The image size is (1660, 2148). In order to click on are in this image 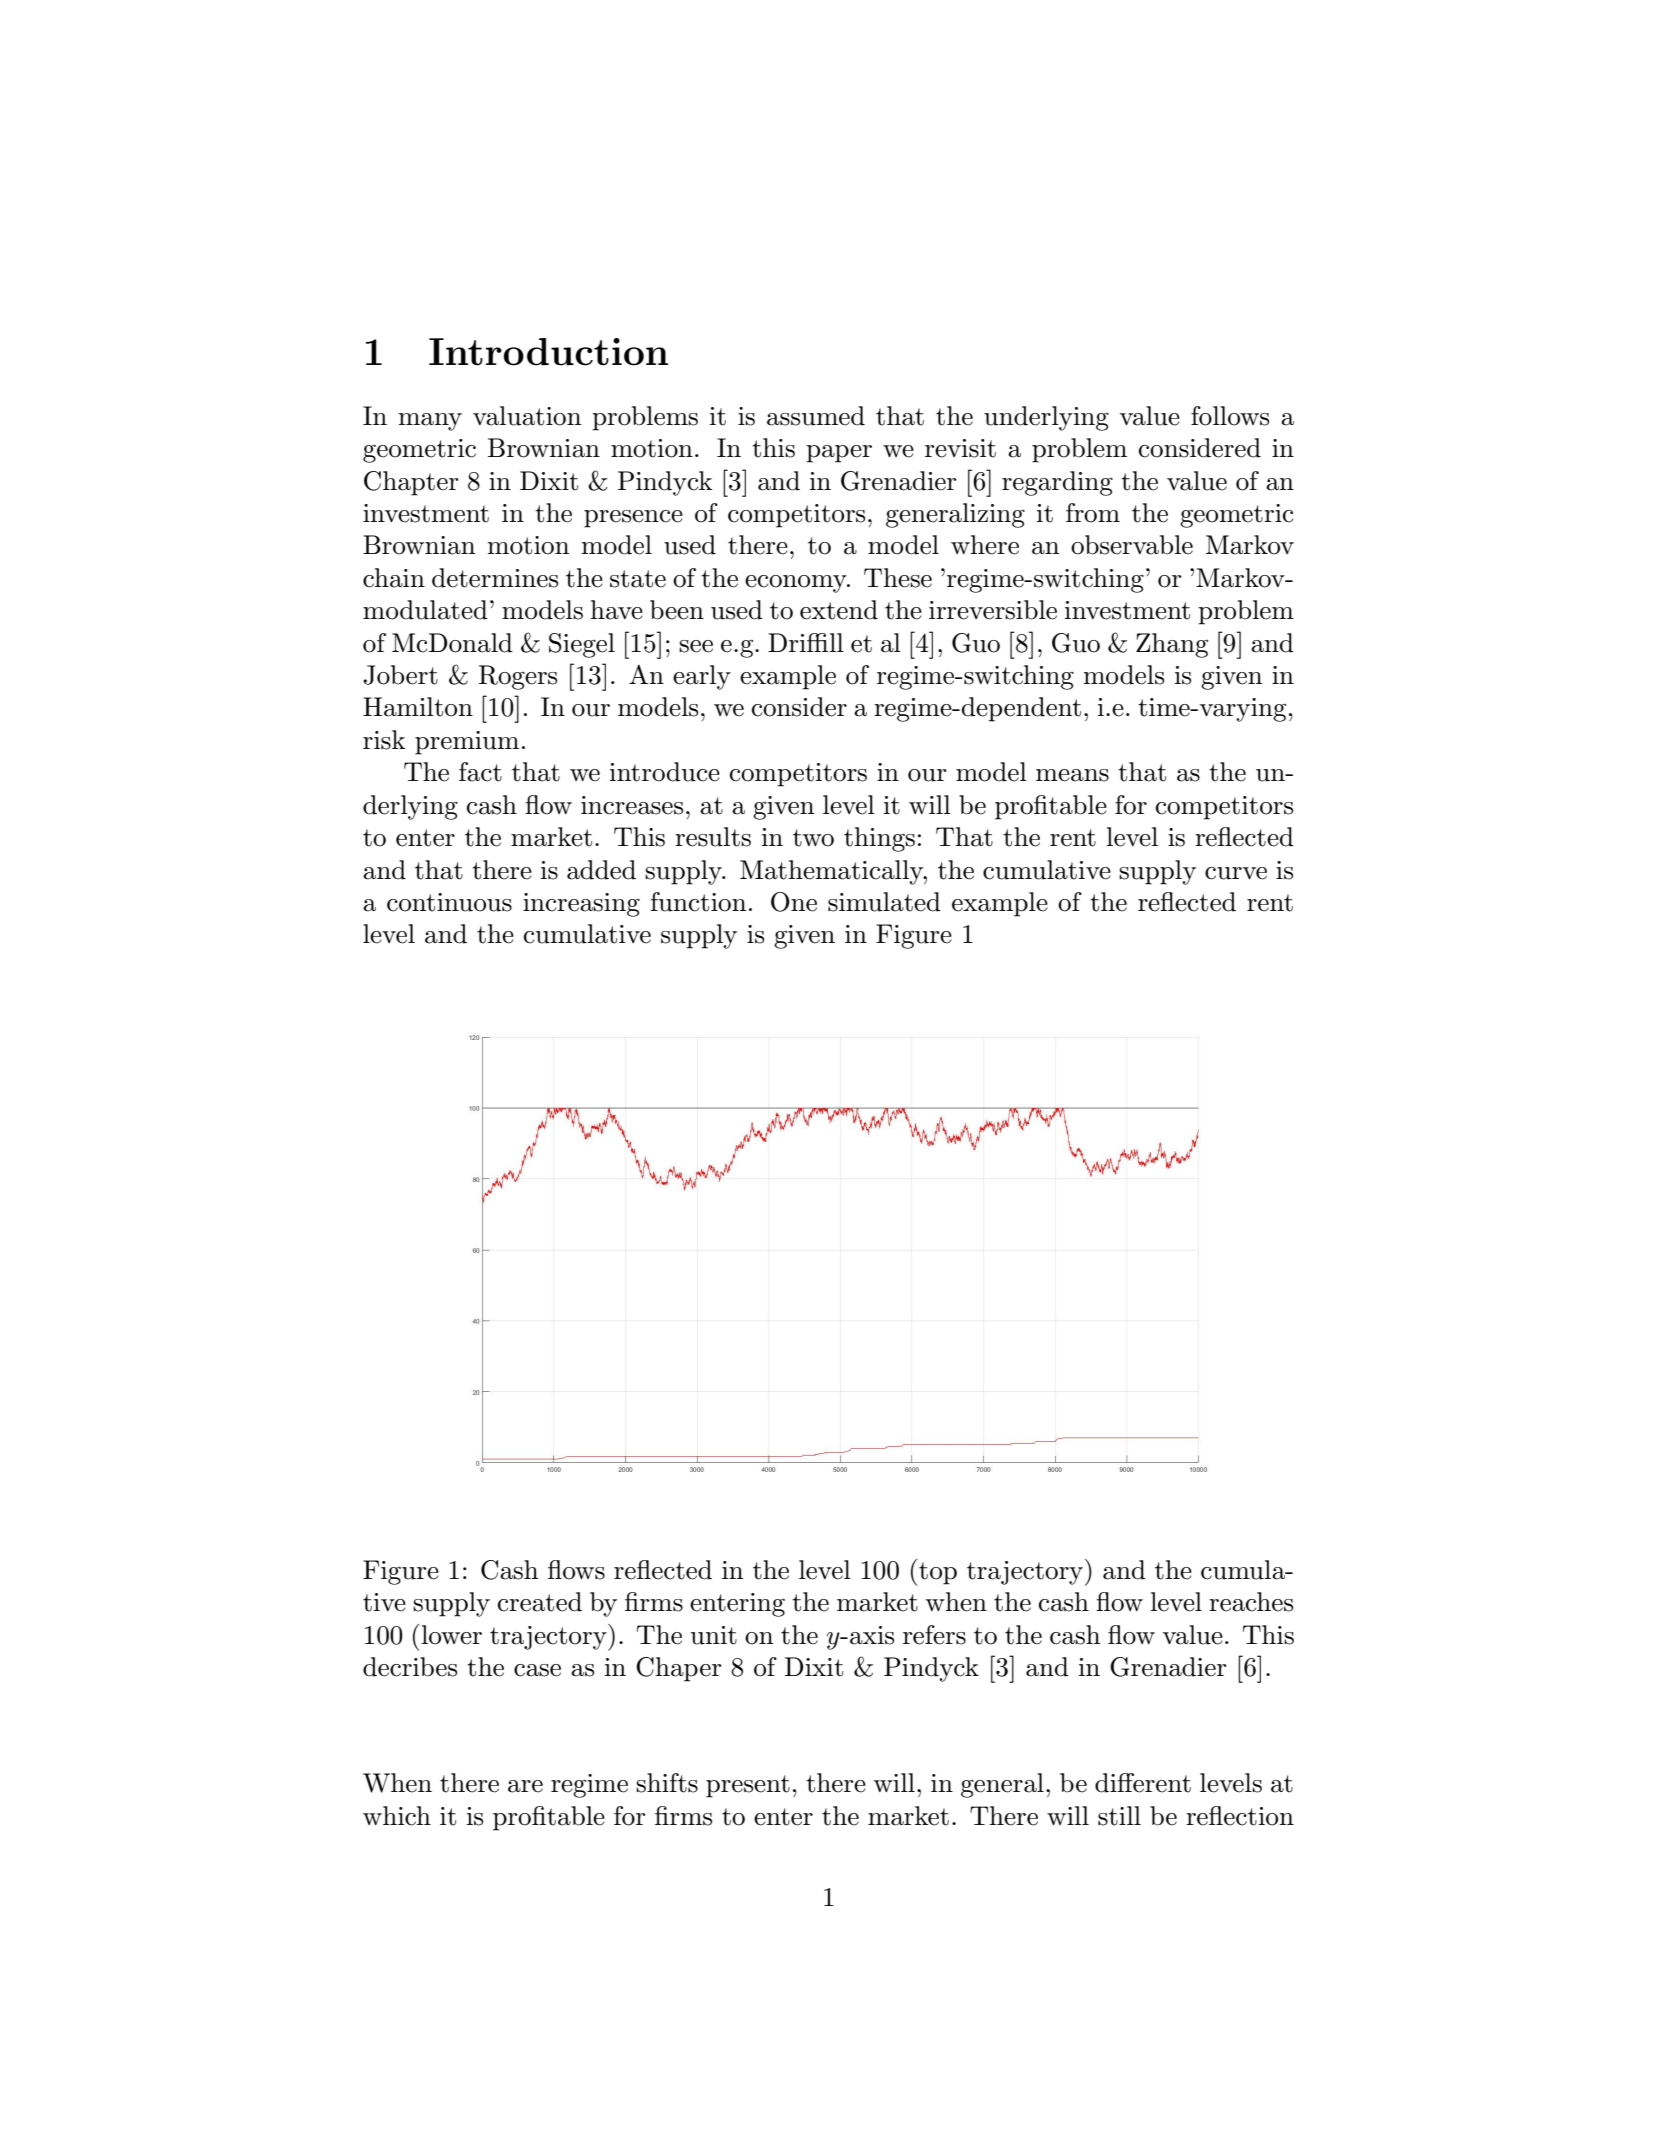, I will do `click(525, 1786)`.
